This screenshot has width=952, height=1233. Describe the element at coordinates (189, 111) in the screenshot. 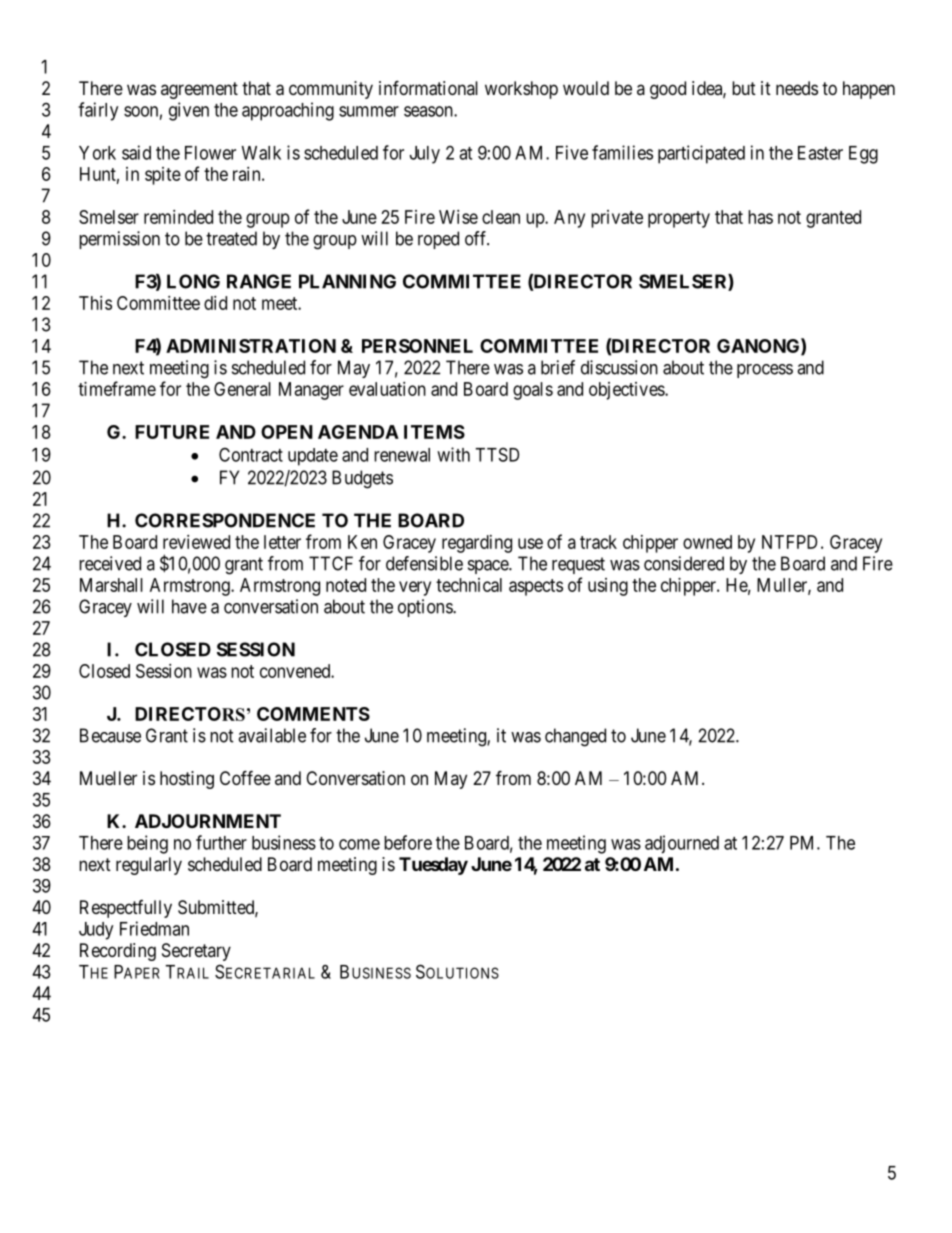

I see `given` at that location.
